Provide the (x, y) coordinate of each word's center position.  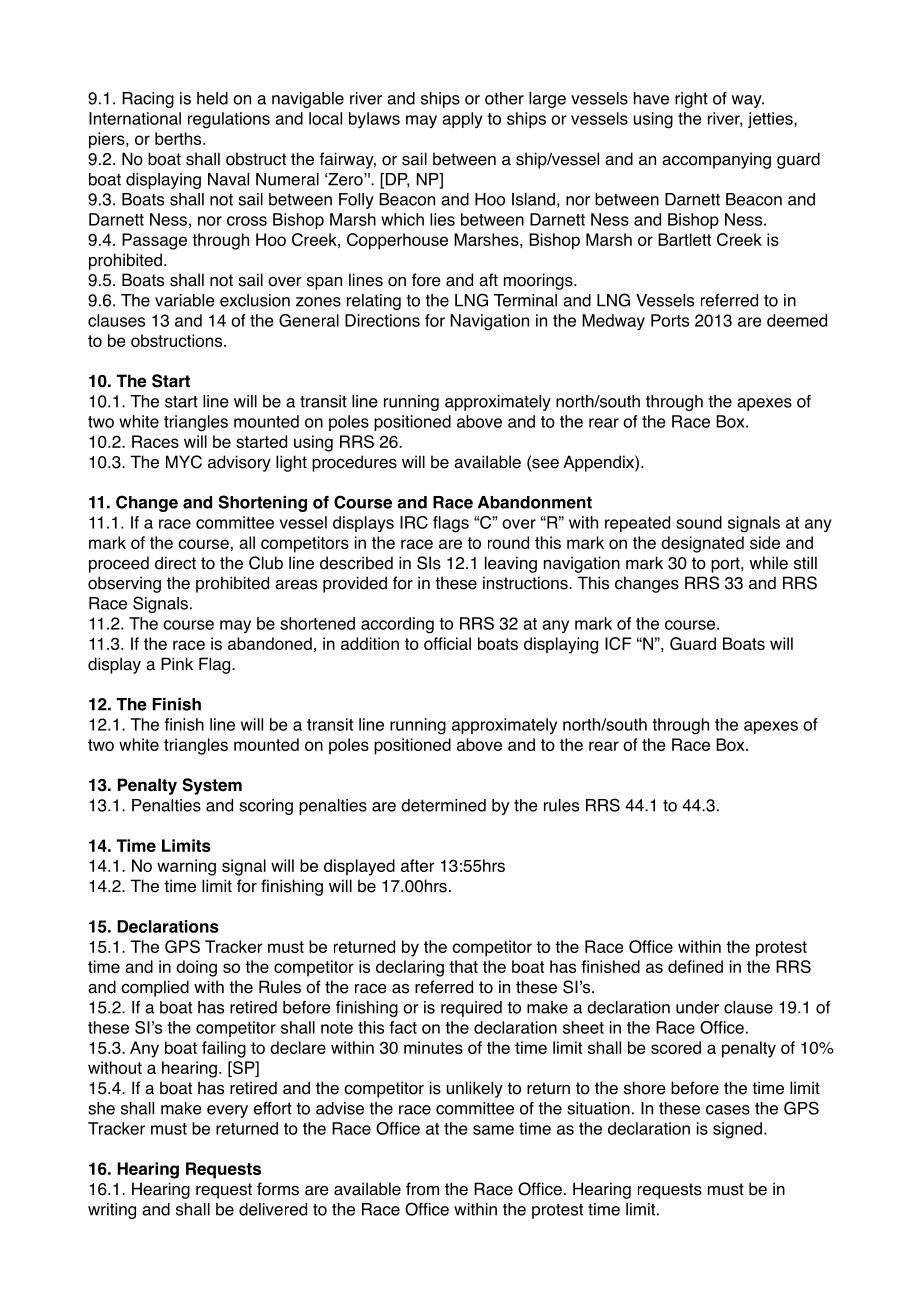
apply (462, 120)
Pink (177, 663)
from (422, 1189)
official (447, 643)
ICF (618, 643)
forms (278, 1189)
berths (179, 138)
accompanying (716, 160)
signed (737, 1130)
